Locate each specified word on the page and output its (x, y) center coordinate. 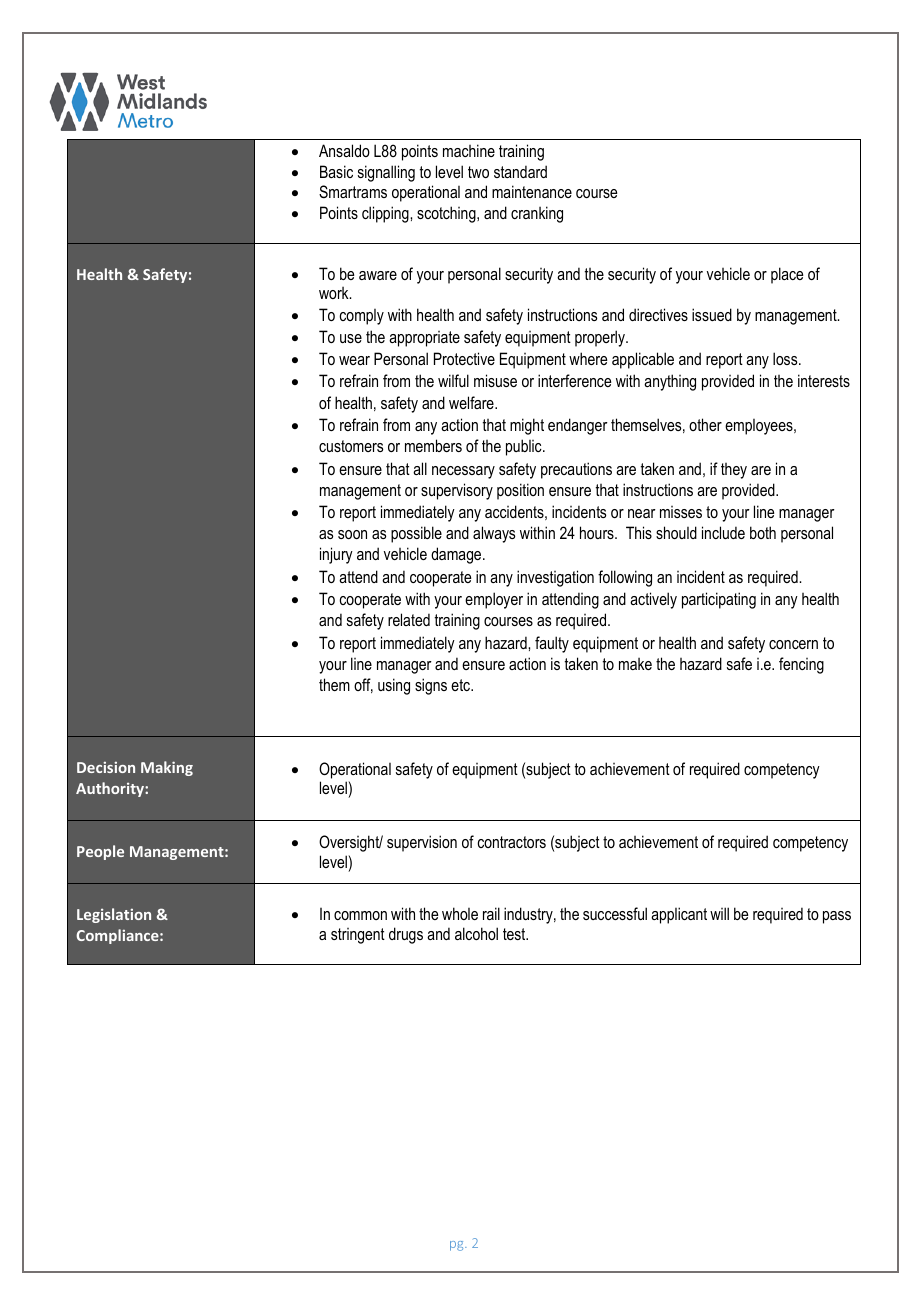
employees (760, 427)
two (478, 172)
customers (351, 446)
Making (167, 768)
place (787, 275)
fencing (801, 665)
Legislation (114, 915)
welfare (472, 402)
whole (460, 913)
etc (462, 685)
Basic (336, 171)
